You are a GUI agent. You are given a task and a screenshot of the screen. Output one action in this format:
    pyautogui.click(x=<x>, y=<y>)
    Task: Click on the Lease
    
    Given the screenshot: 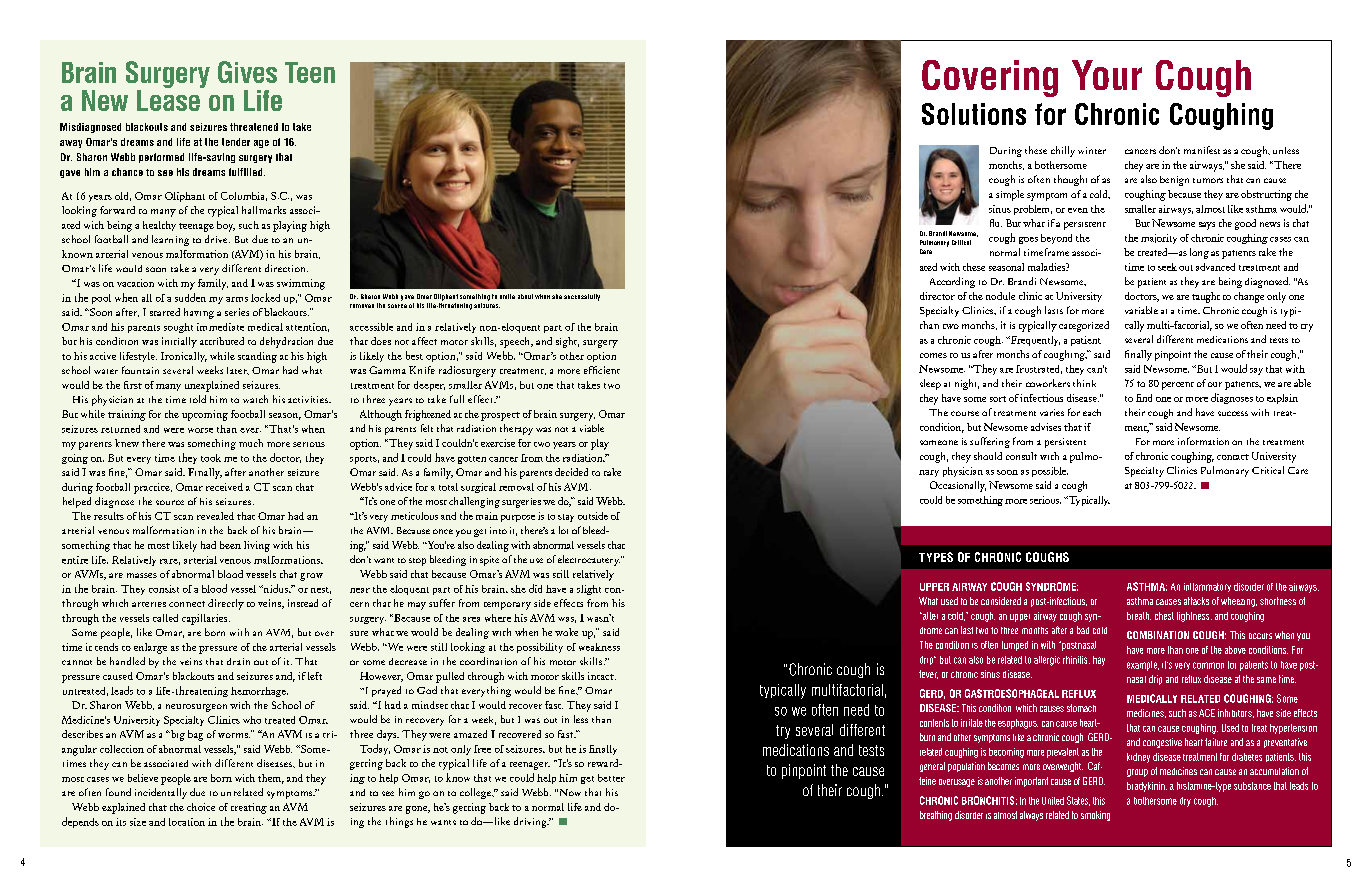 What is the action you would take?
    pyautogui.click(x=169, y=99)
